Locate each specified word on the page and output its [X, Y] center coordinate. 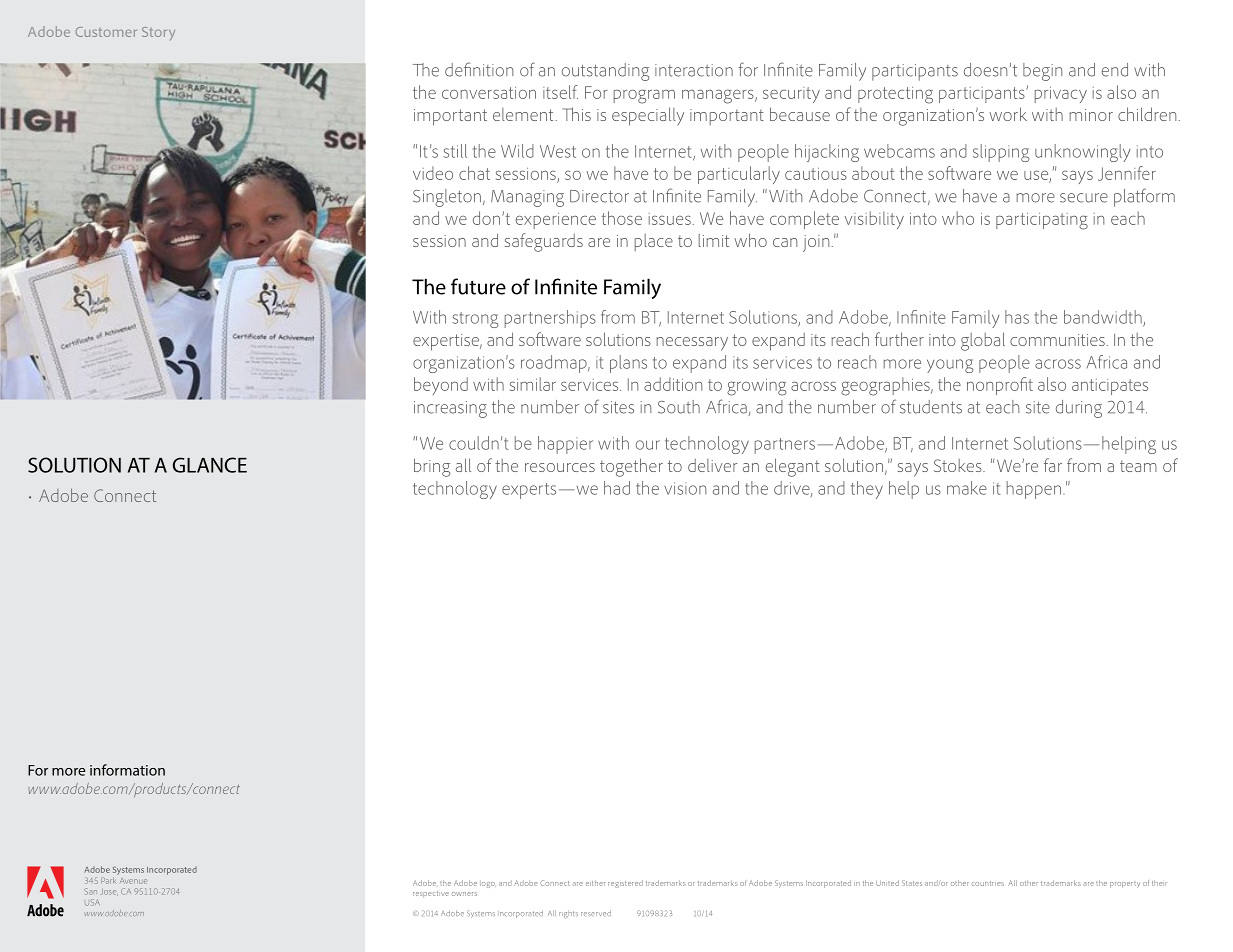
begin [1042, 72]
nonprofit [1000, 386]
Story [158, 33]
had [617, 488]
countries [988, 883]
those [621, 218]
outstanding [605, 72]
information [127, 770]
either [595, 883]
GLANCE [210, 465]
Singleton [447, 198]
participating [1042, 221]
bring [432, 467]
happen [1034, 490]
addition [673, 384]
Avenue [133, 881]
